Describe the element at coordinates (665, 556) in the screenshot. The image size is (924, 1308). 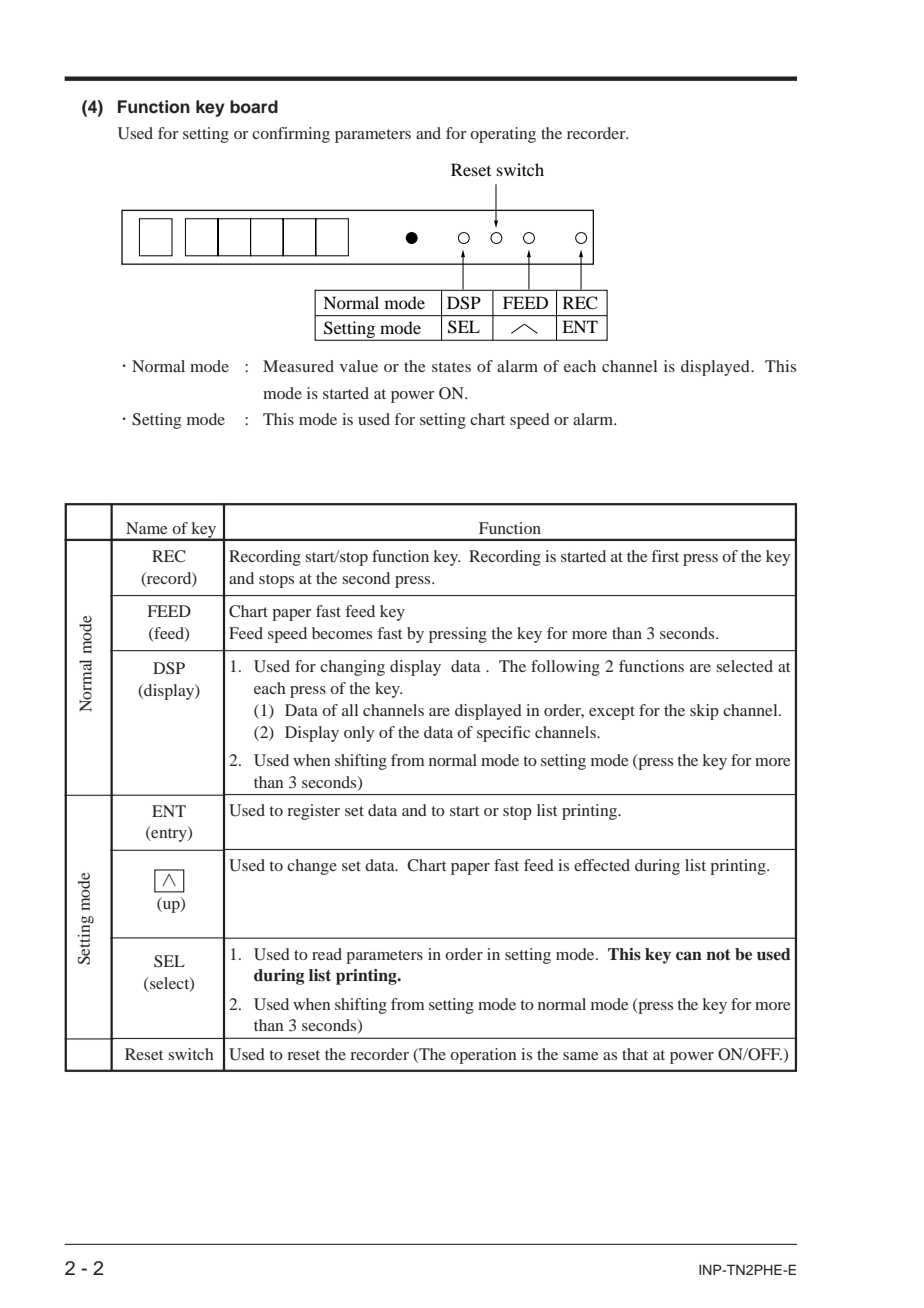
I see `first` at that location.
